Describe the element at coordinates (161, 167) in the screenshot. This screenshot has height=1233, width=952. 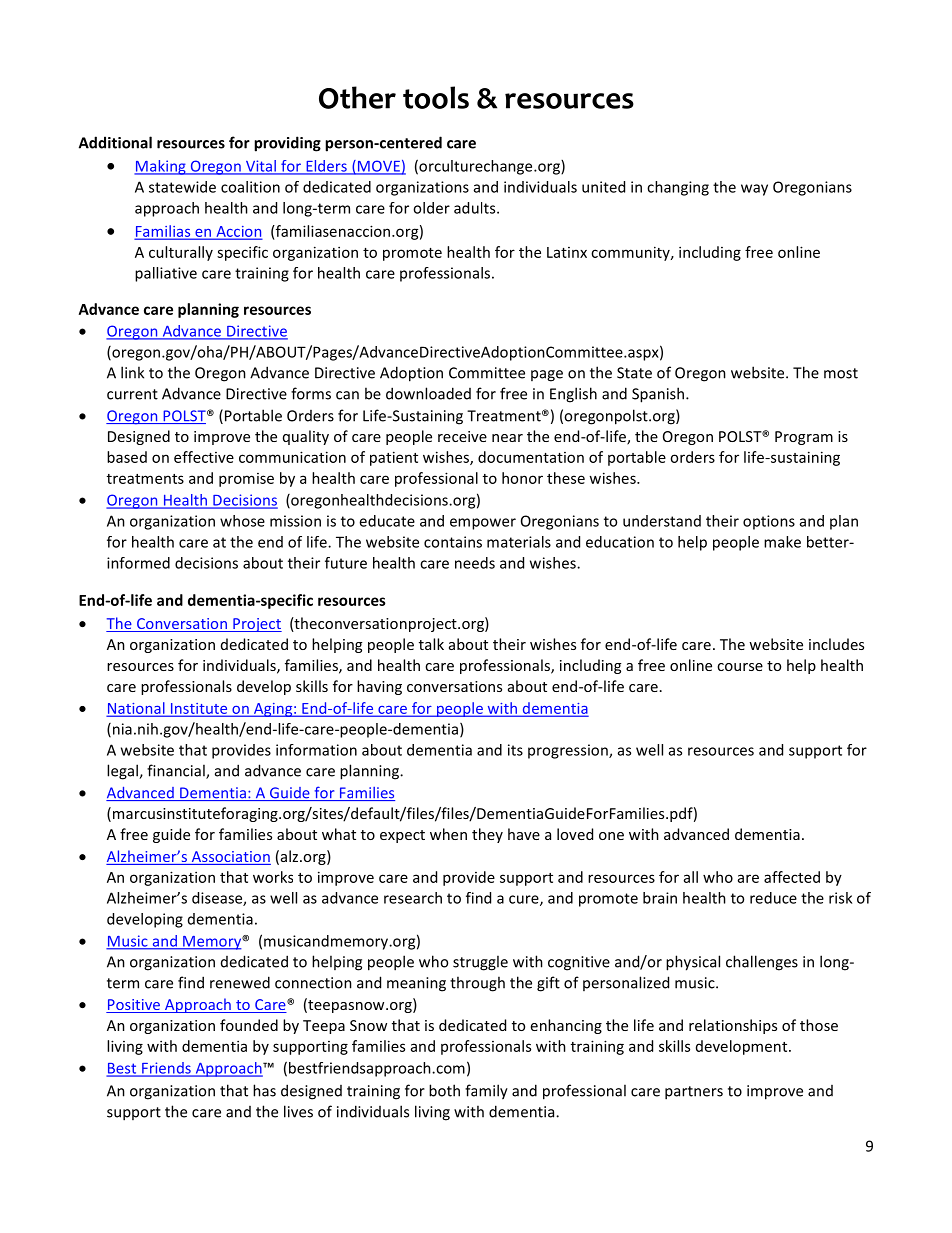
I see `Making` at that location.
